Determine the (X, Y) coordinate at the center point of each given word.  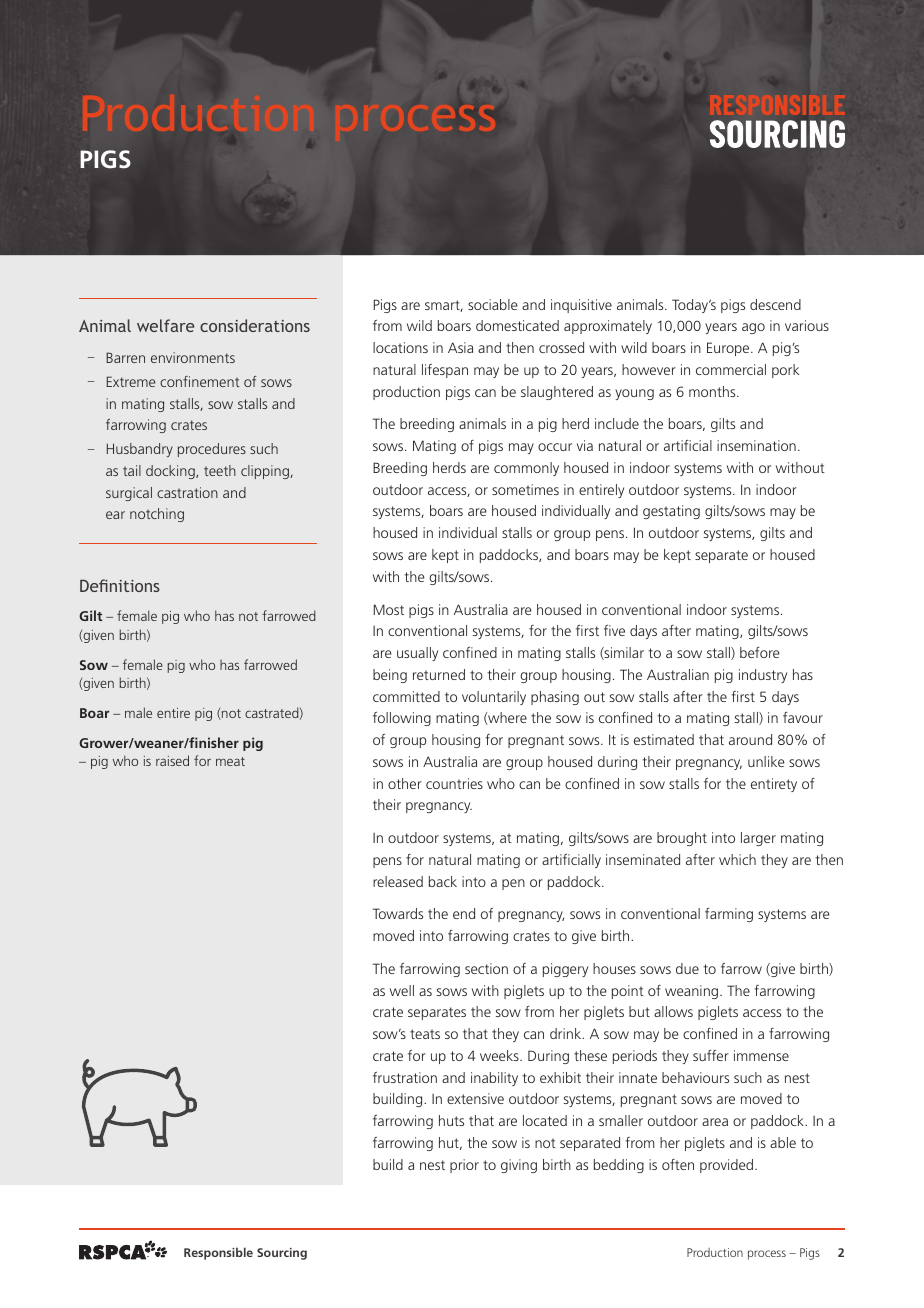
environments (193, 357)
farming (729, 915)
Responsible (218, 1253)
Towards (398, 913)
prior (464, 1166)
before (759, 652)
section (486, 968)
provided (728, 1166)
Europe (729, 349)
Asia (460, 347)
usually (417, 654)
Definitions (120, 585)
